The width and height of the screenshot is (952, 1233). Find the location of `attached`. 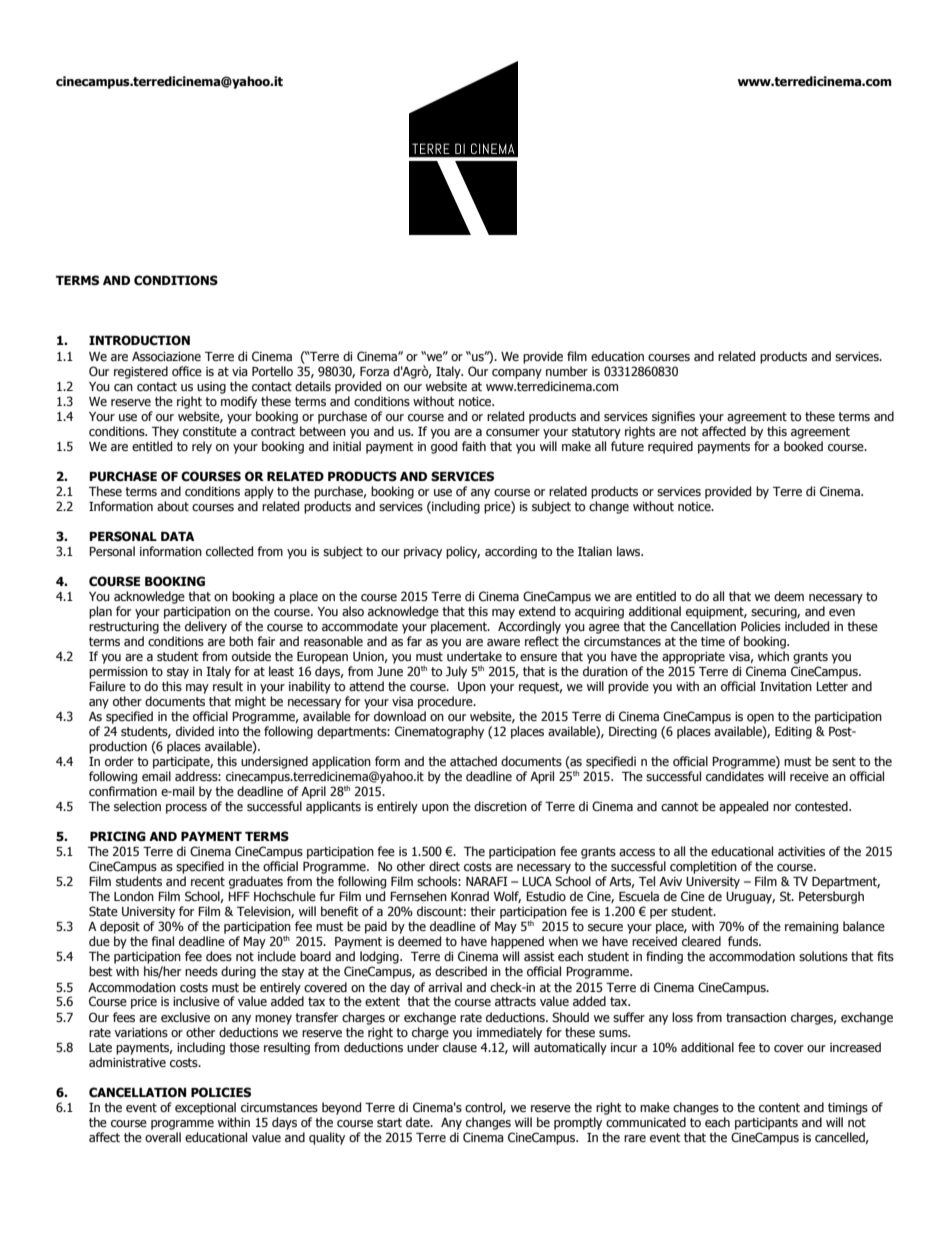

attached is located at coordinates (473, 761).
